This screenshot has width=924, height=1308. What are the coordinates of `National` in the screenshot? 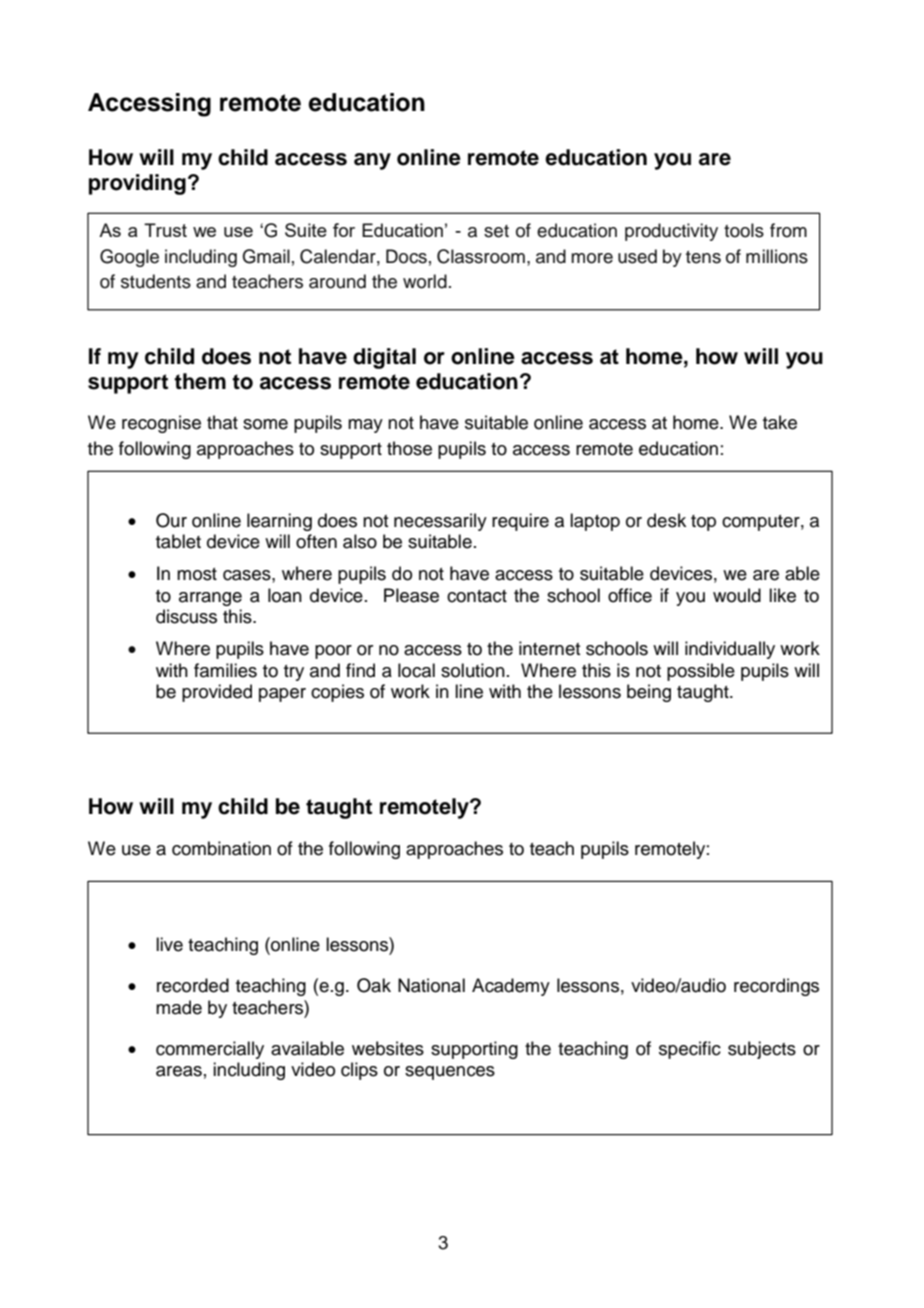 It's located at (431, 985).
